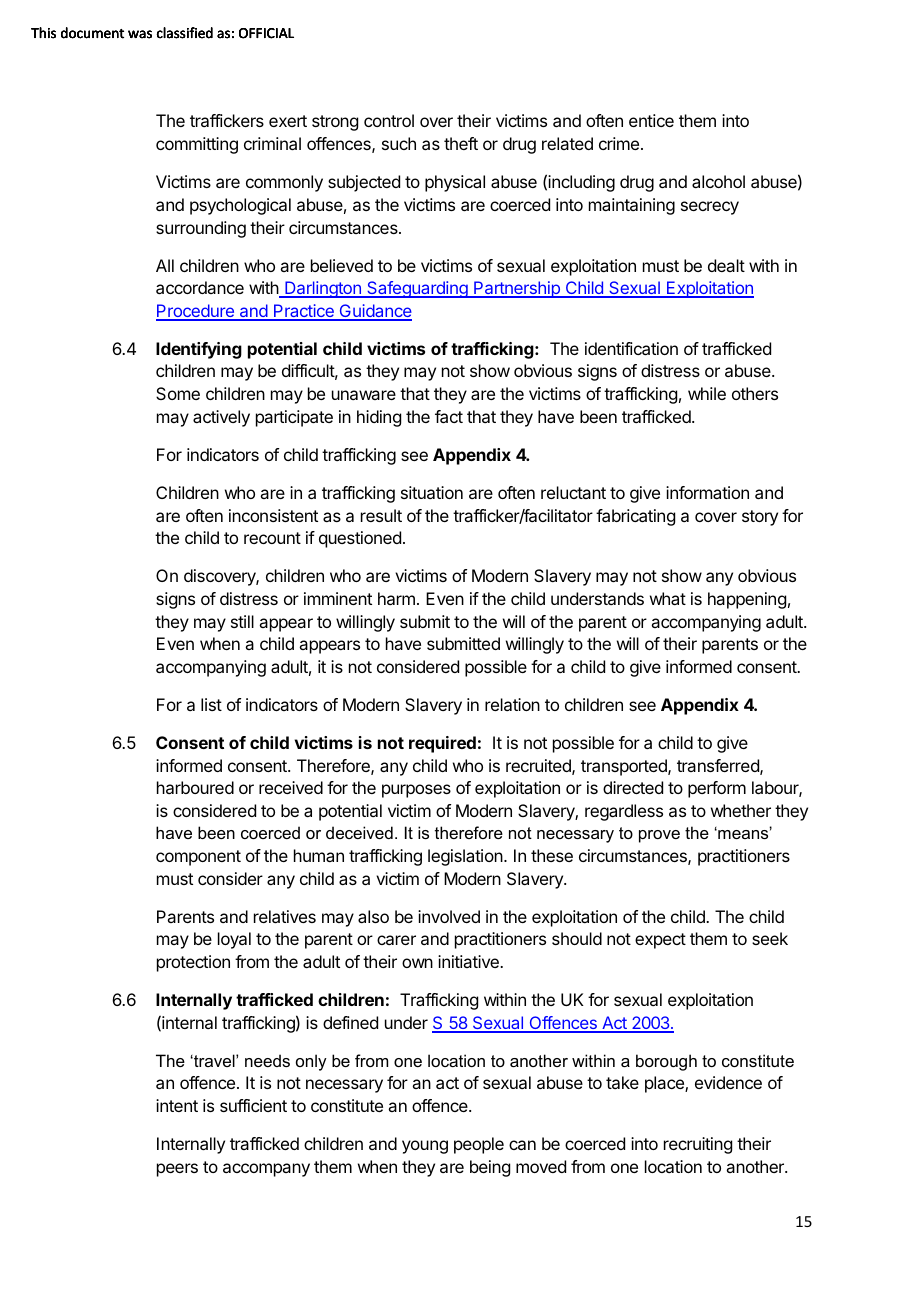  What do you see at coordinates (461, 143) in the screenshot?
I see `theft` at bounding box center [461, 143].
